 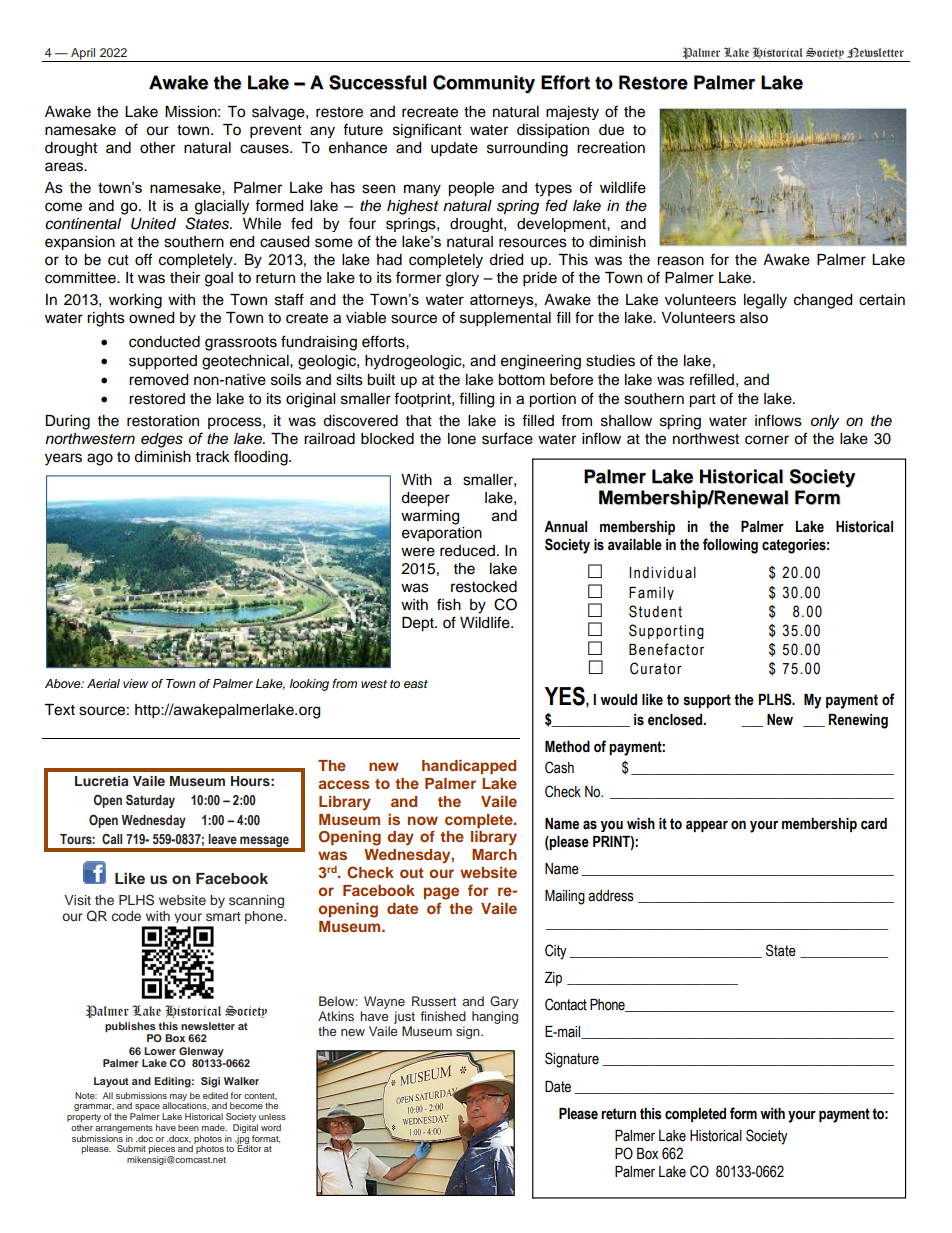 I want to click on view, so click(x=135, y=683).
